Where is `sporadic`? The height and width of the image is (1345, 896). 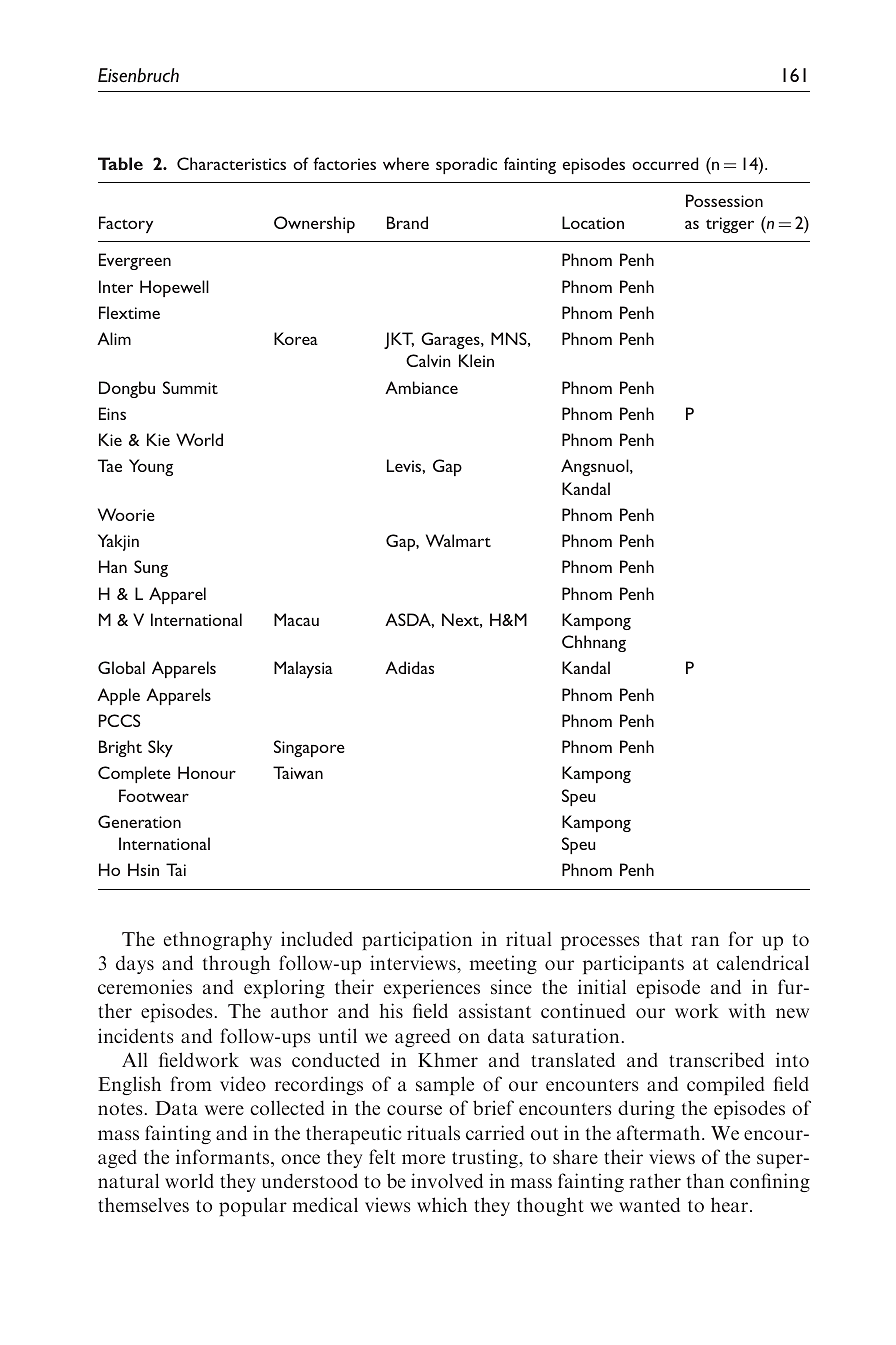 sporadic is located at coordinates (466, 165).
